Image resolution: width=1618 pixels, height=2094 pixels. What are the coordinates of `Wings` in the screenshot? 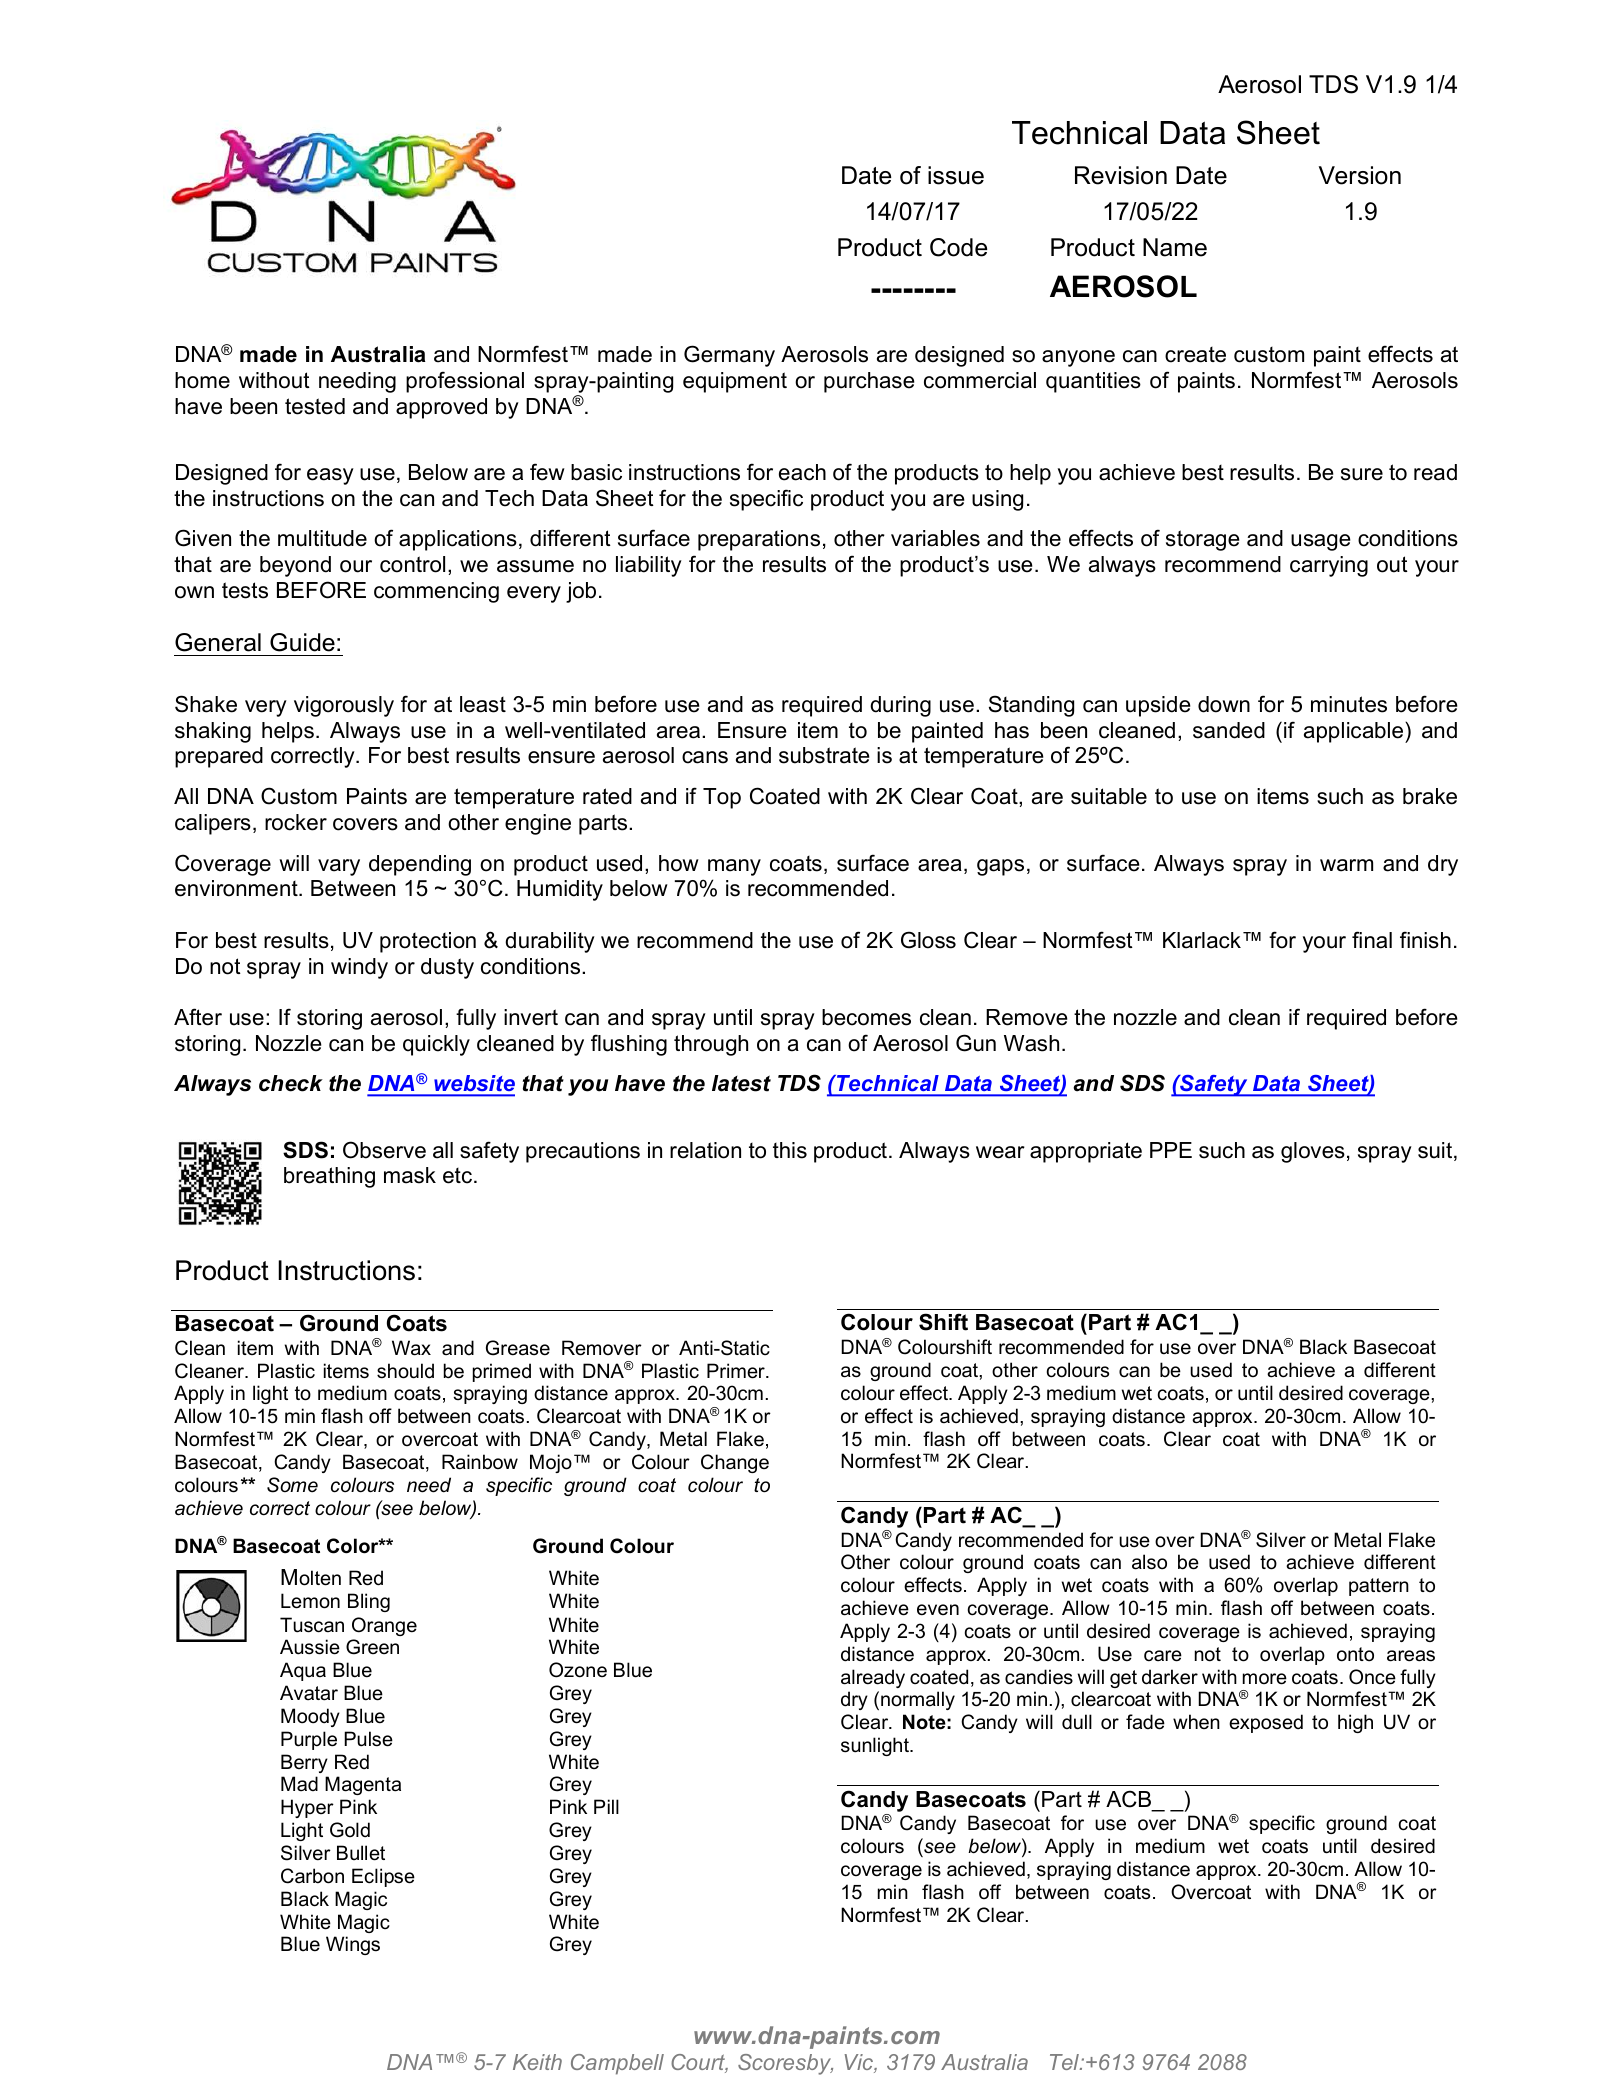 It's located at (353, 1945).
